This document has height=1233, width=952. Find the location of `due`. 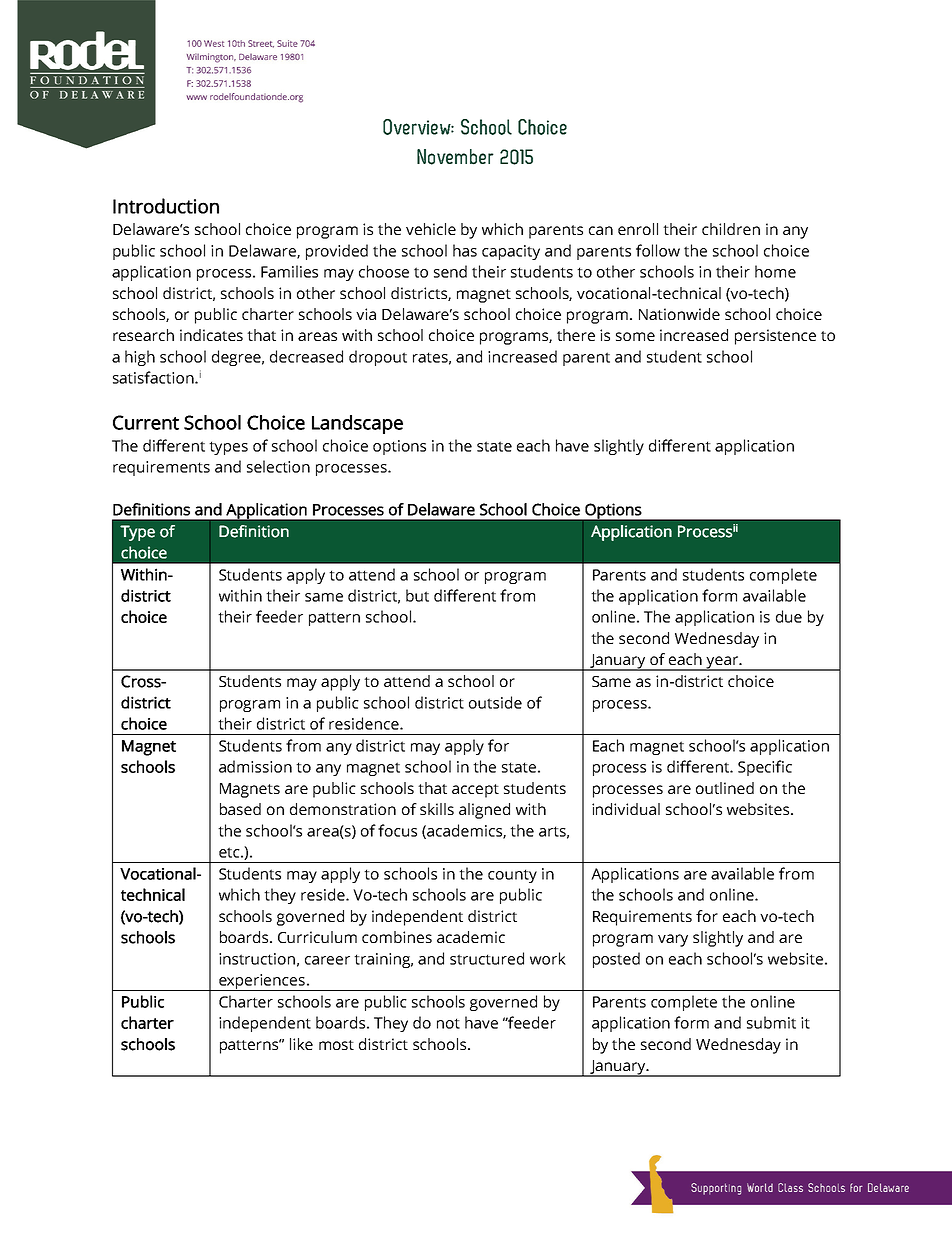

due is located at coordinates (789, 616).
